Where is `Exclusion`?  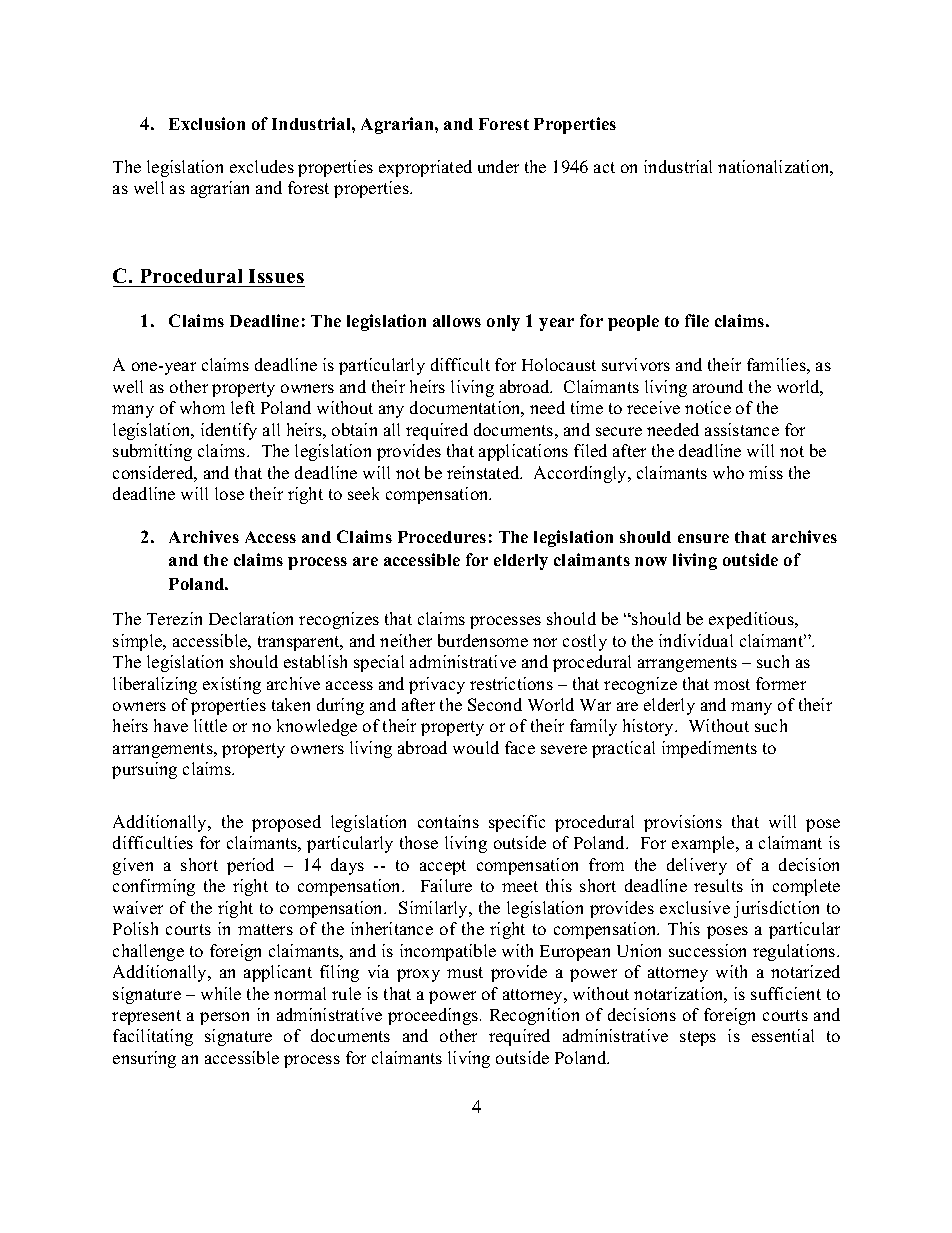 Exclusion is located at coordinates (207, 123).
